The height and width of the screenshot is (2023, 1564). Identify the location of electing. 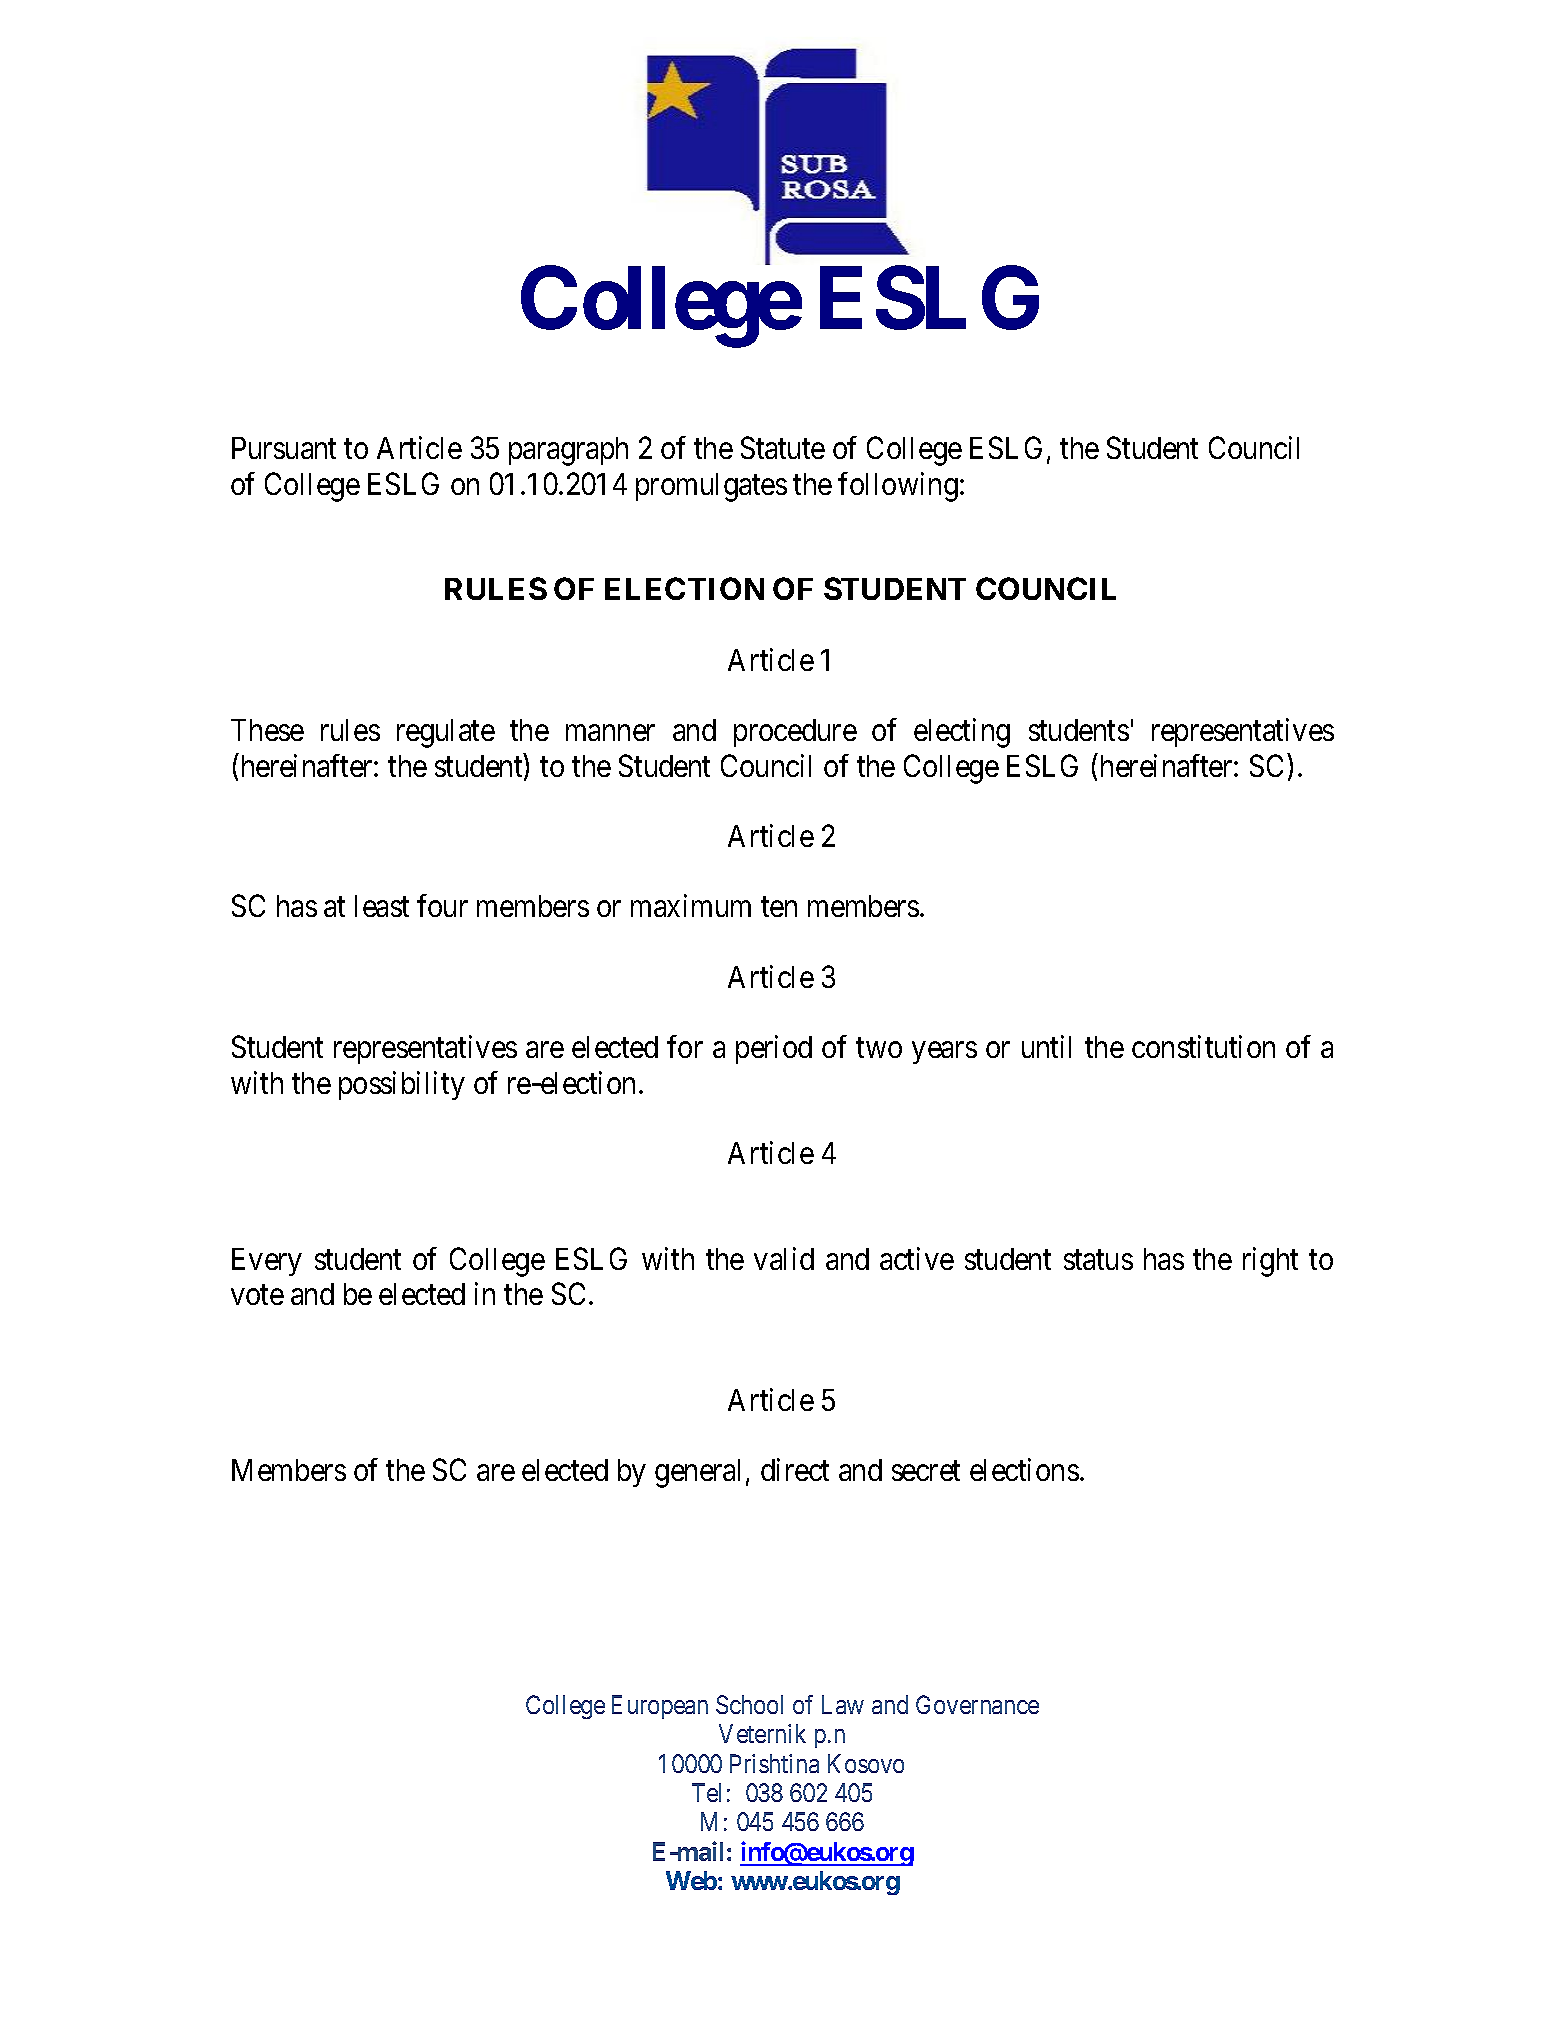
(962, 733).
